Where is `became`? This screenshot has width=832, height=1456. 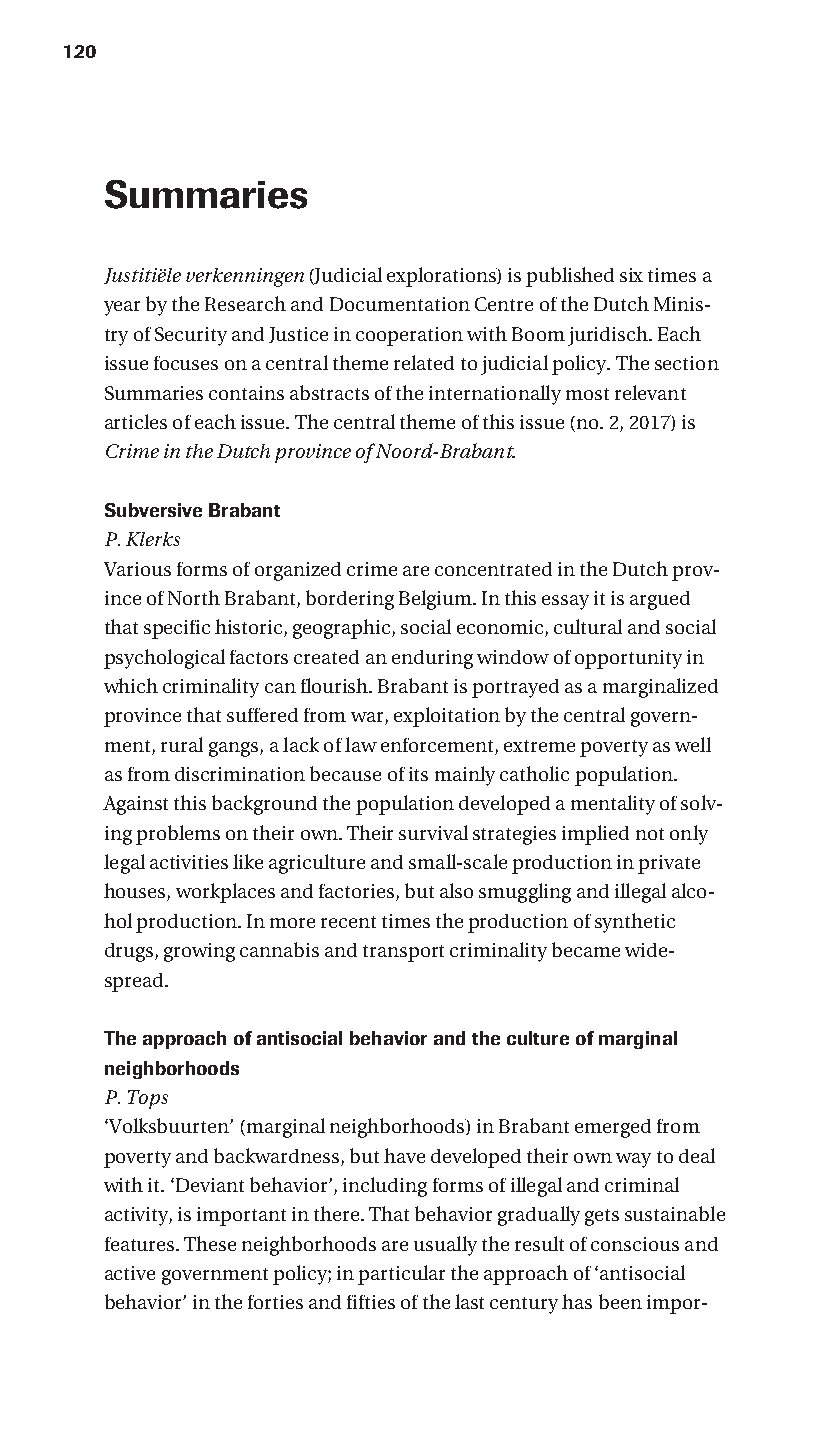
became is located at coordinates (586, 949).
